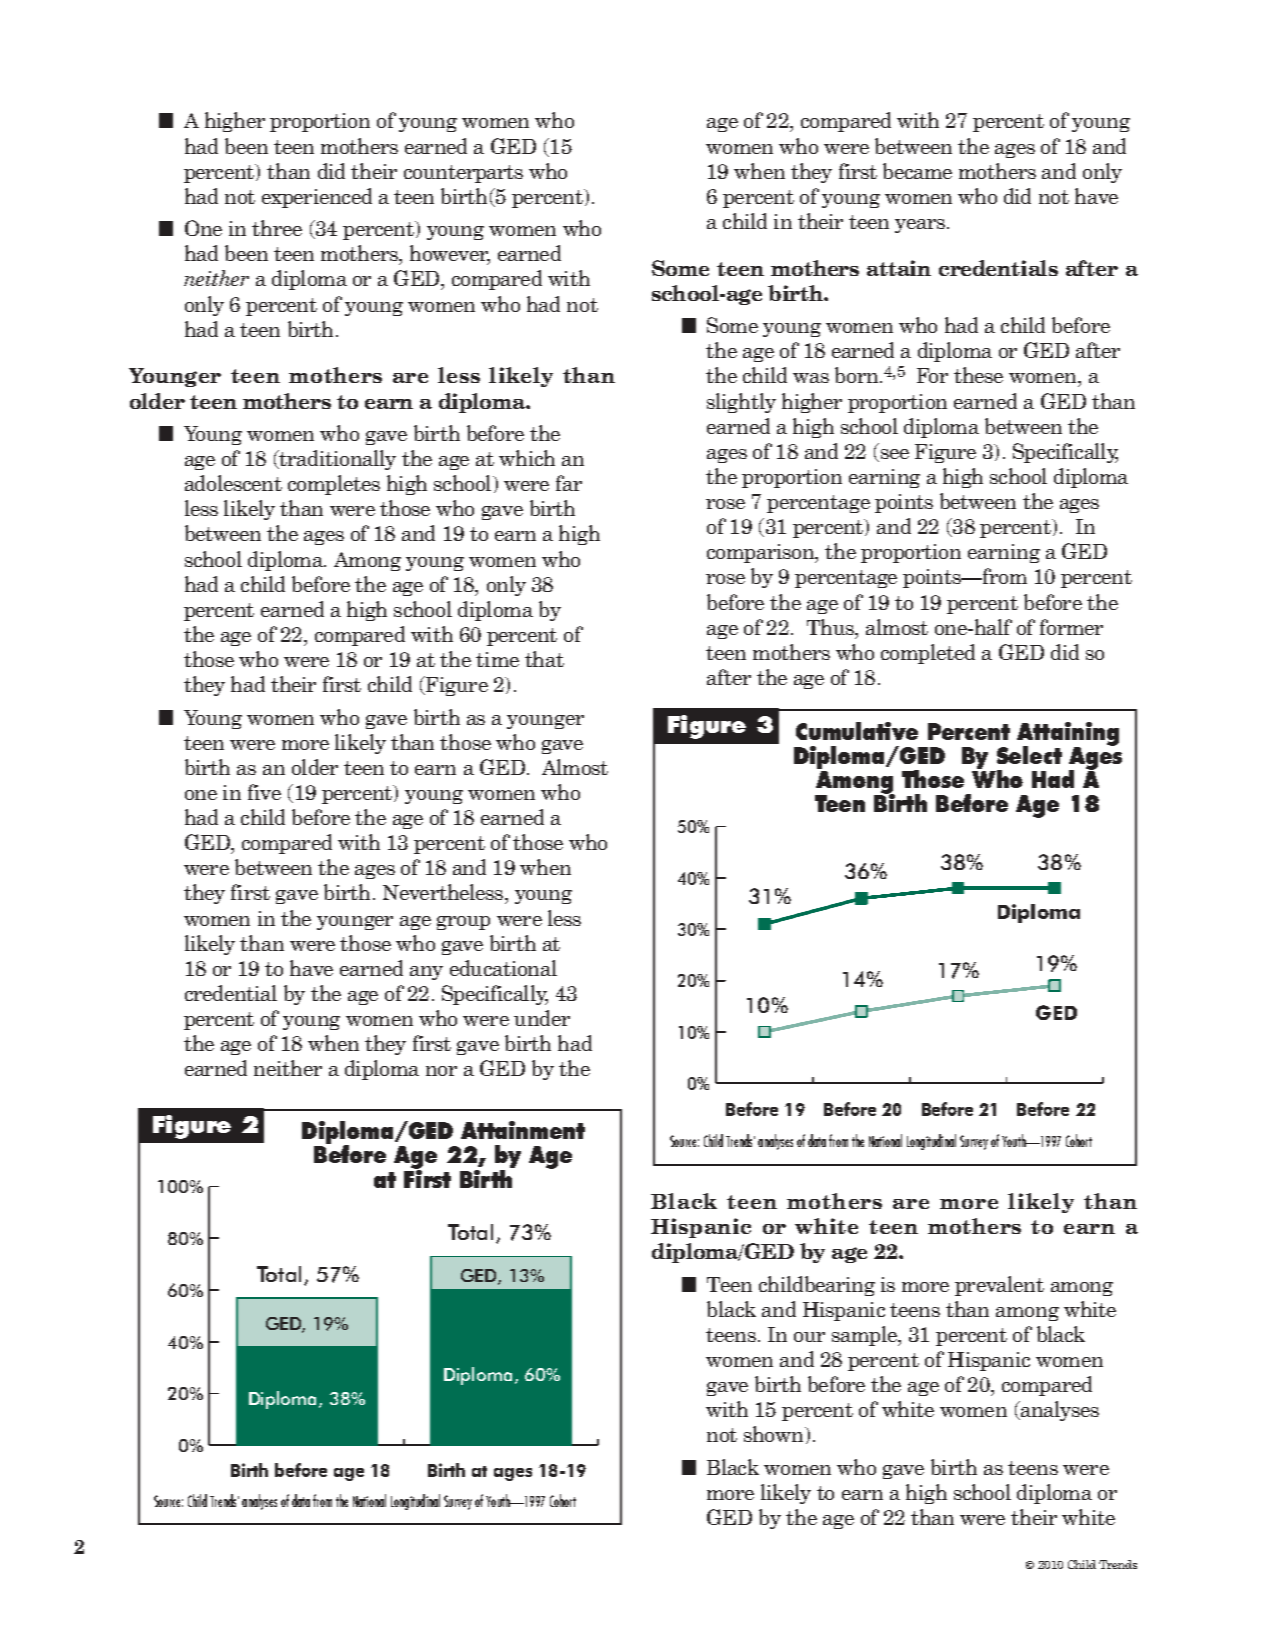 This page has width=1266, height=1628. What do you see at coordinates (1029, 755) in the page?
I see `Select` at bounding box center [1029, 755].
